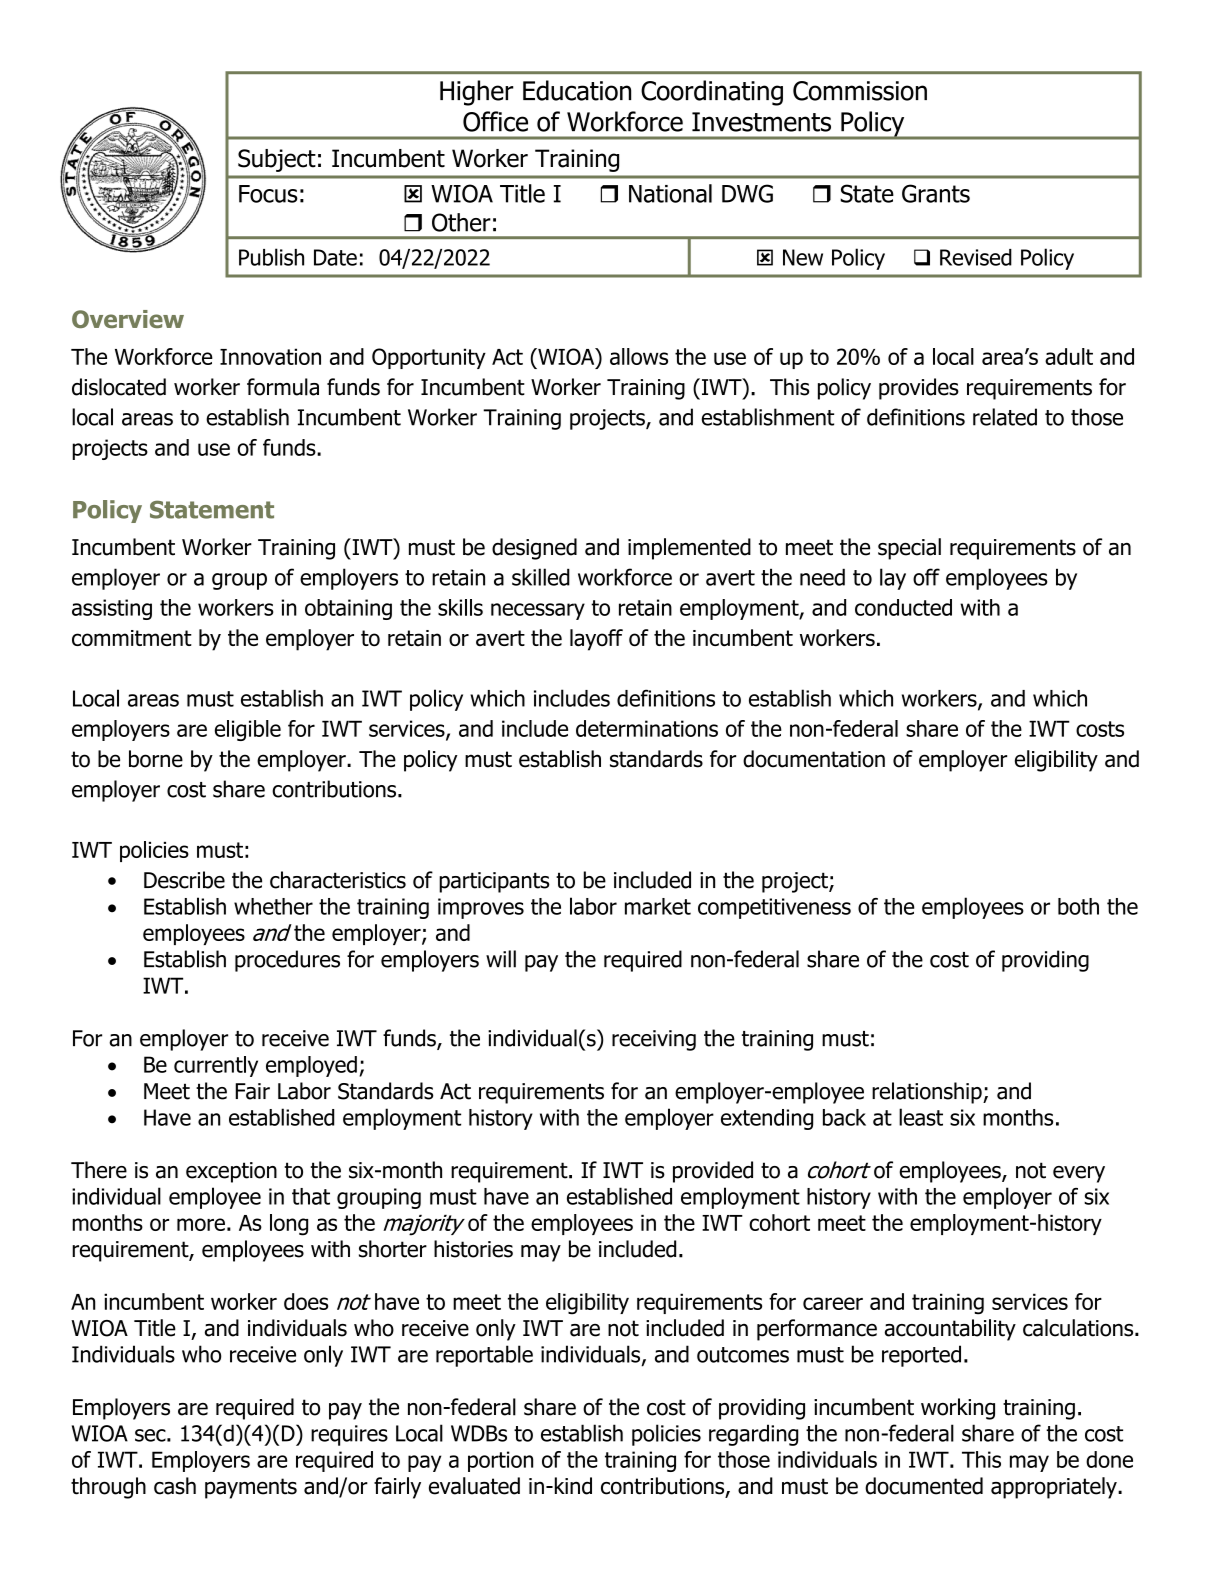  Describe the element at coordinates (936, 193) in the page. I see `Grants` at that location.
